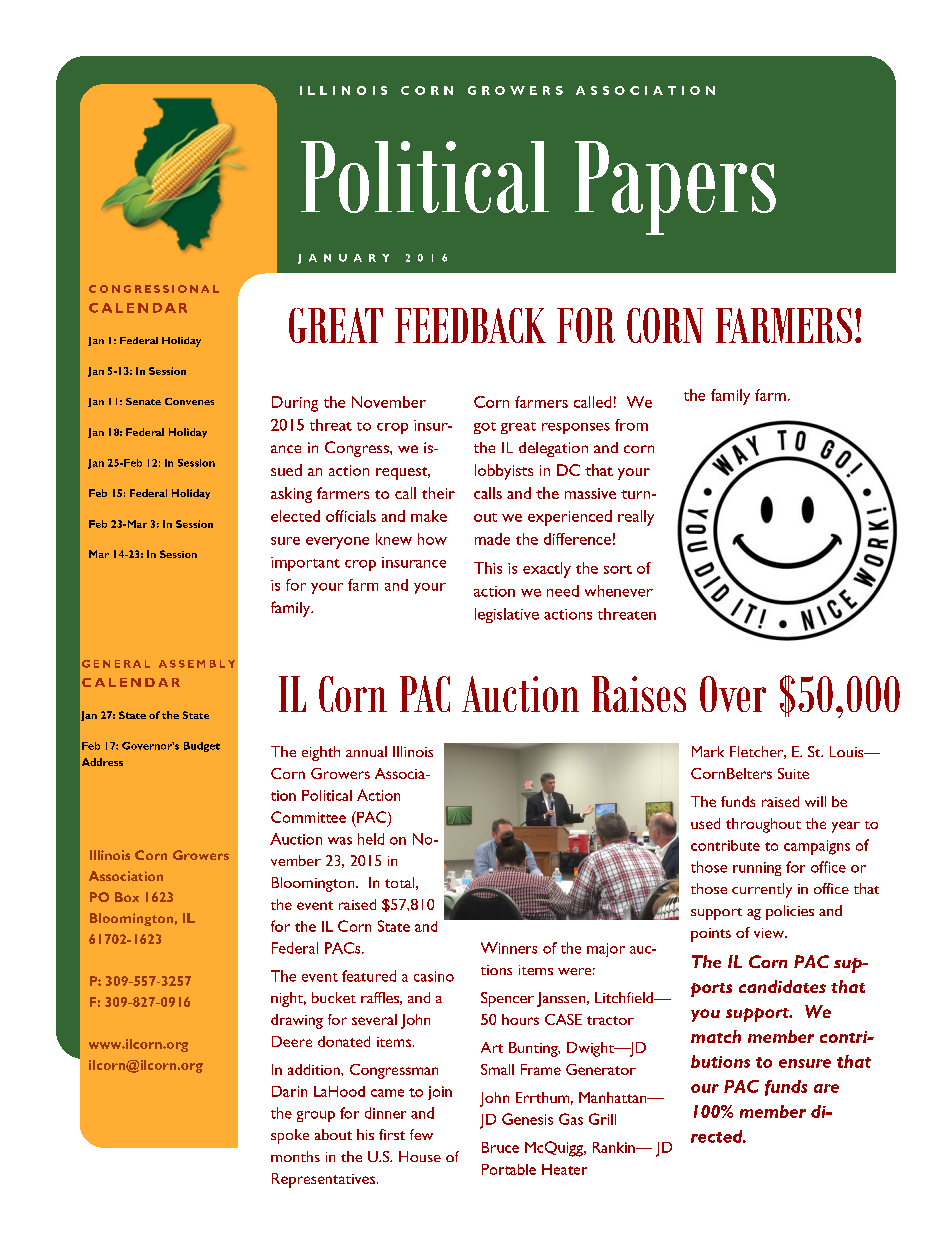 This screenshot has height=1233, width=952. Describe the element at coordinates (500, 1147) in the screenshot. I see `Bruce` at that location.
